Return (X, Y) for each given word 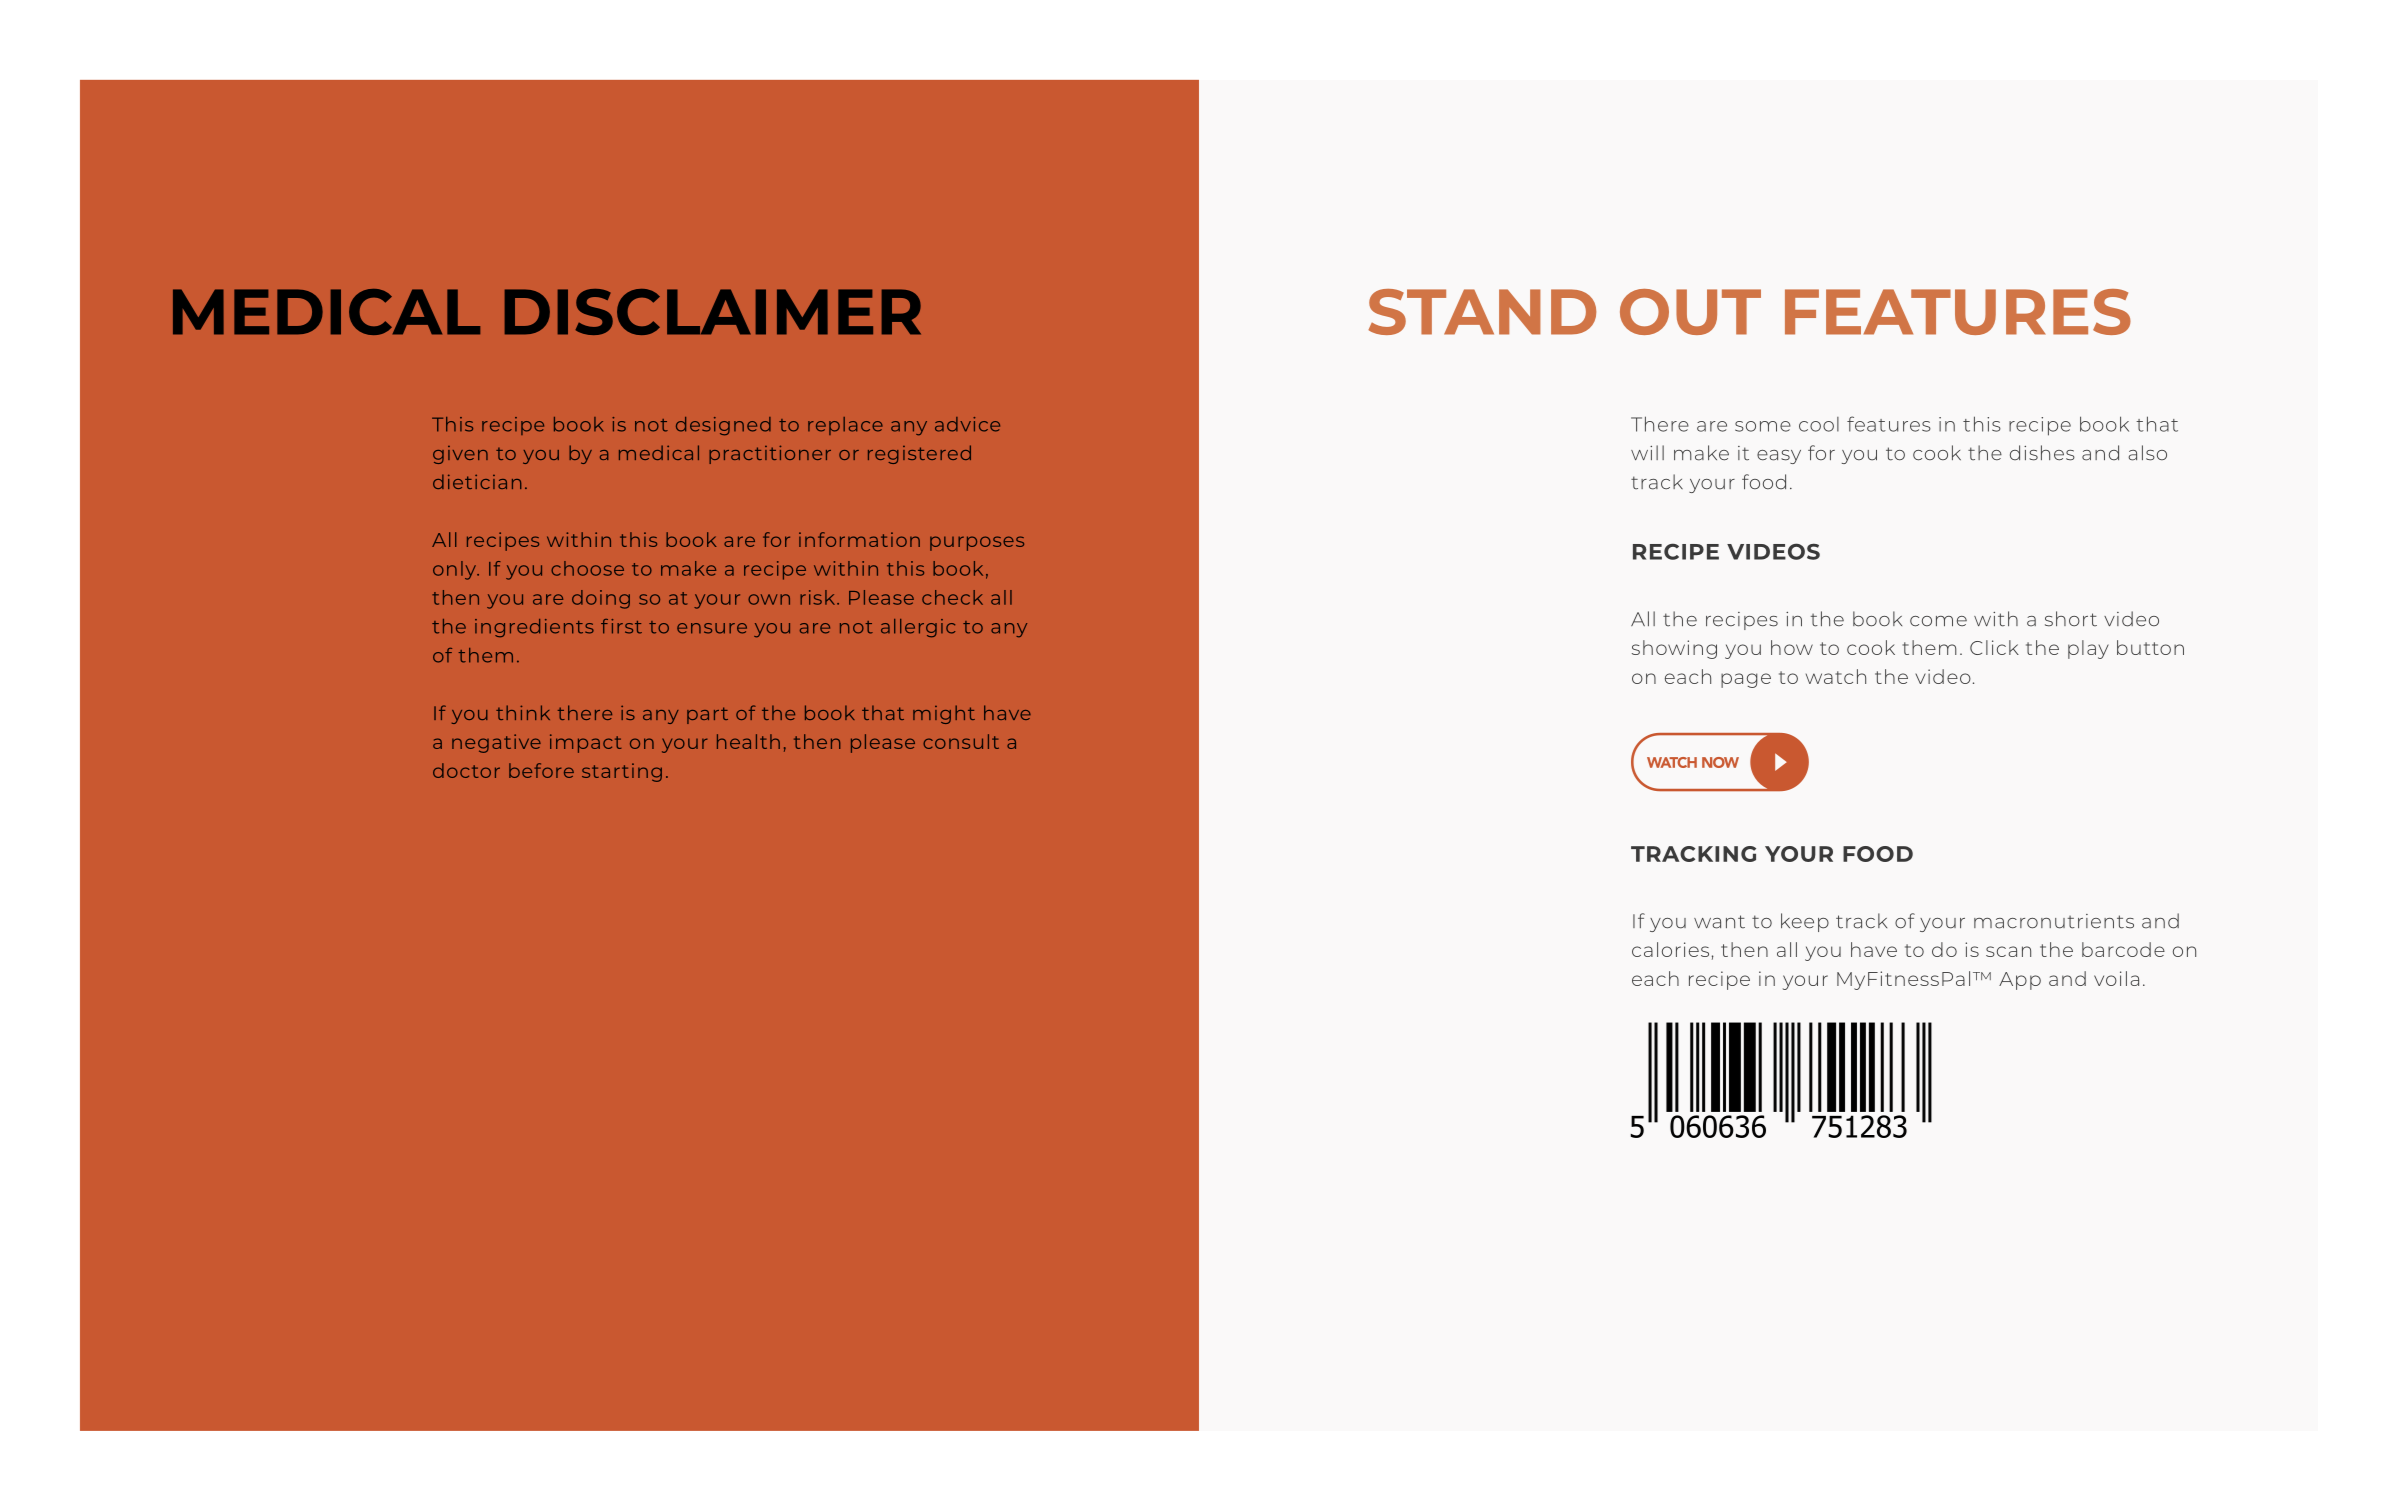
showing (1674, 649)
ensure (712, 628)
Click (1994, 647)
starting (622, 772)
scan (2008, 951)
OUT (1690, 312)
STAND (1482, 312)
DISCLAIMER (713, 312)
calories (1670, 949)
